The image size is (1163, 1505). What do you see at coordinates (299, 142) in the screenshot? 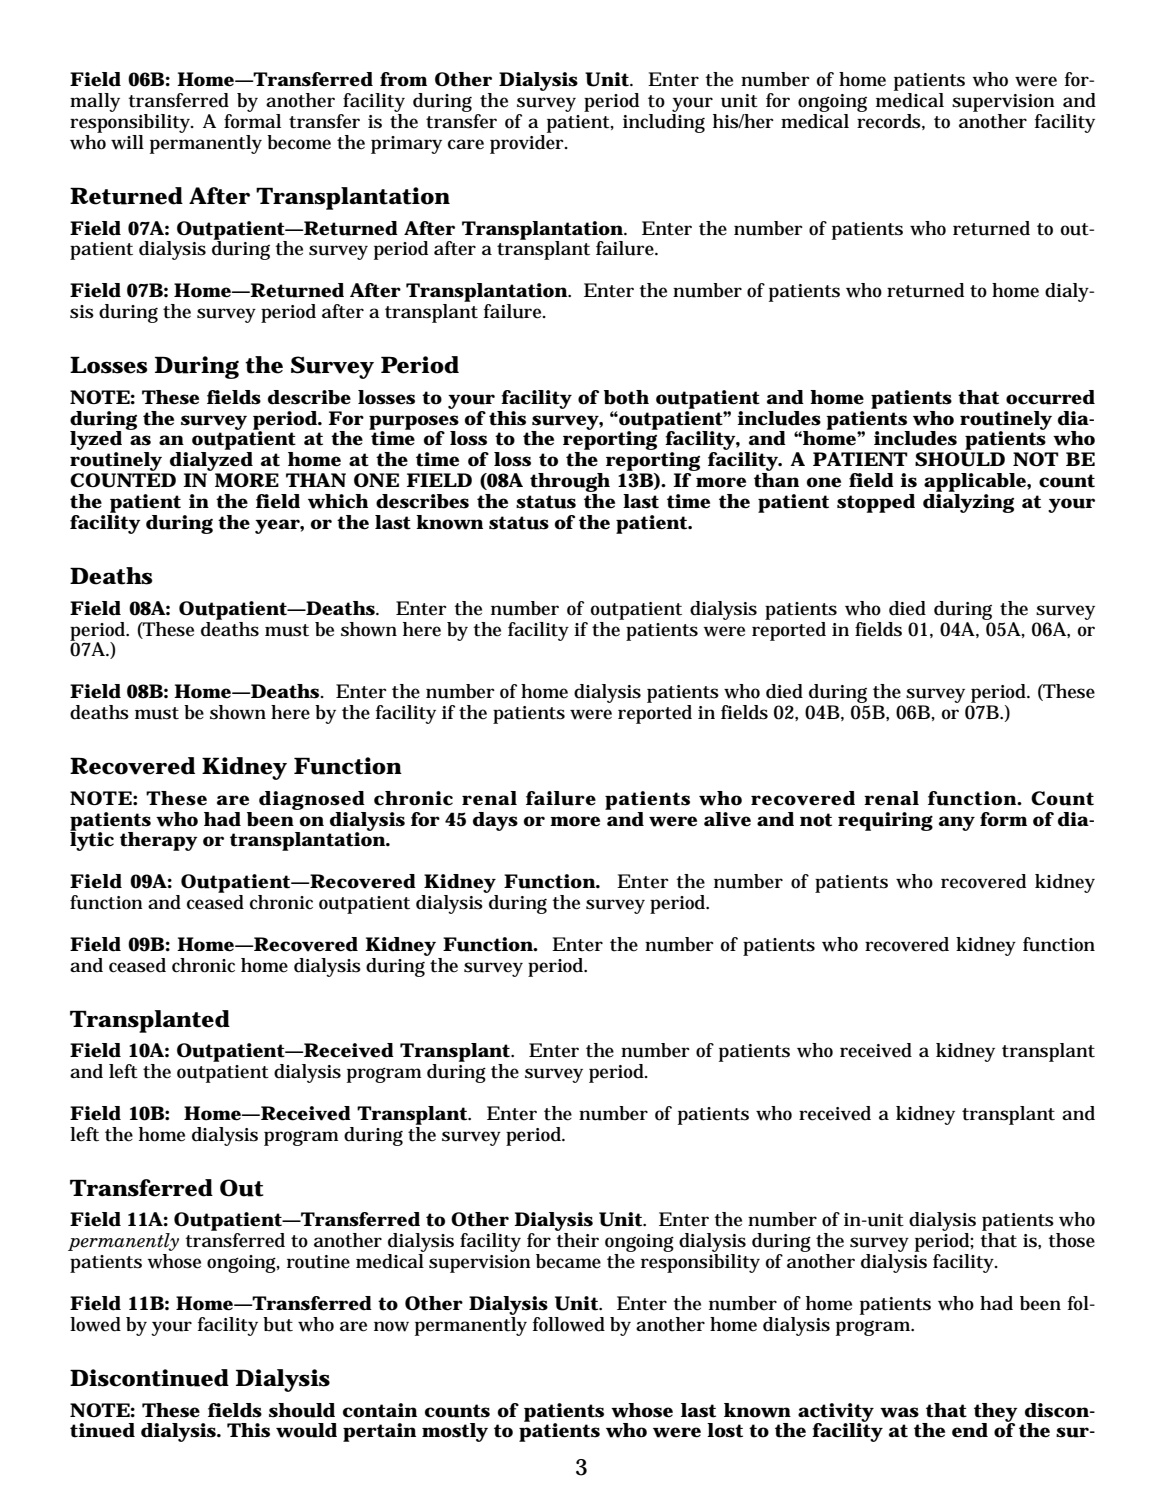
I see `become` at bounding box center [299, 142].
